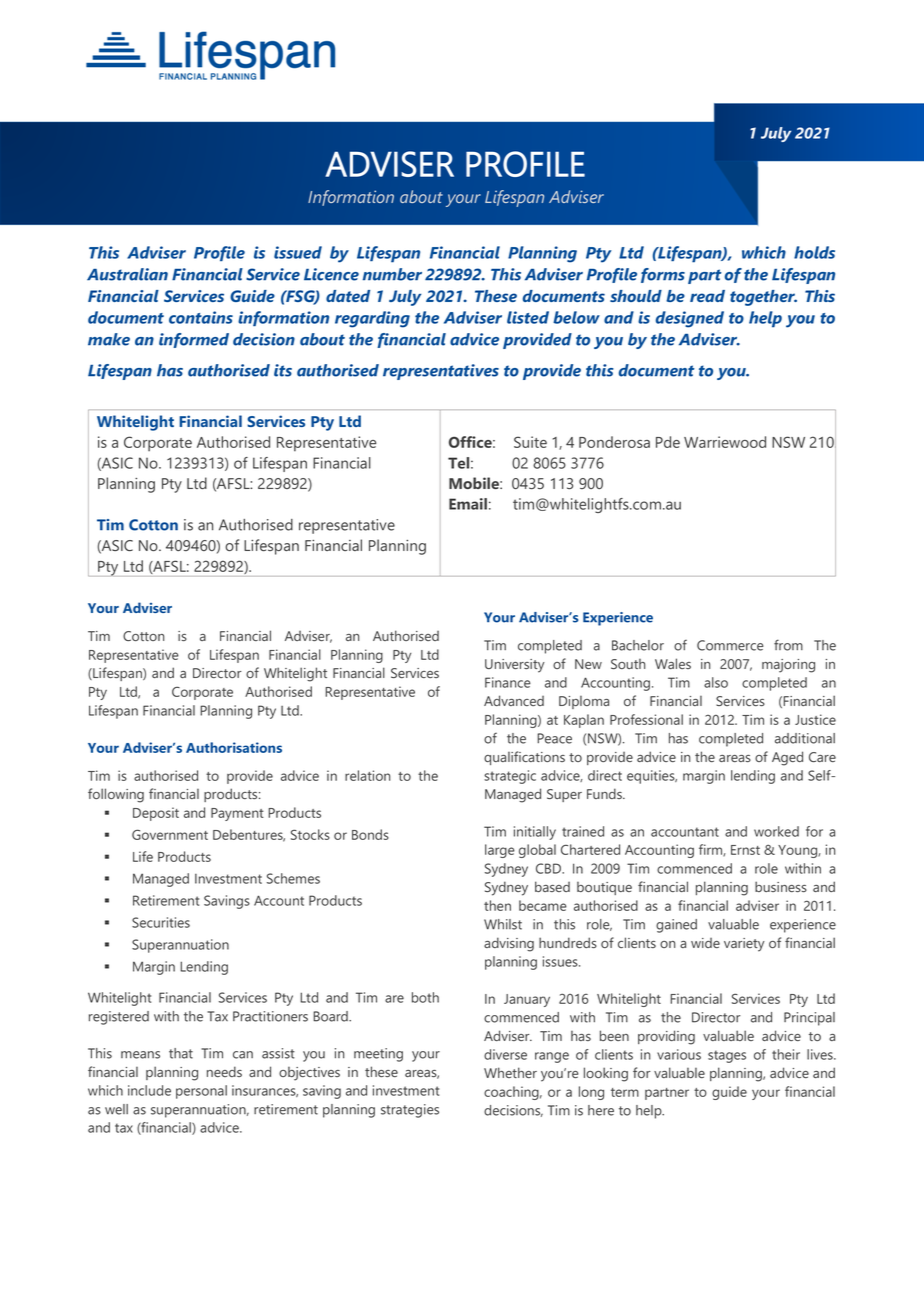 This screenshot has width=924, height=1308. I want to click on personal, so click(201, 1092).
